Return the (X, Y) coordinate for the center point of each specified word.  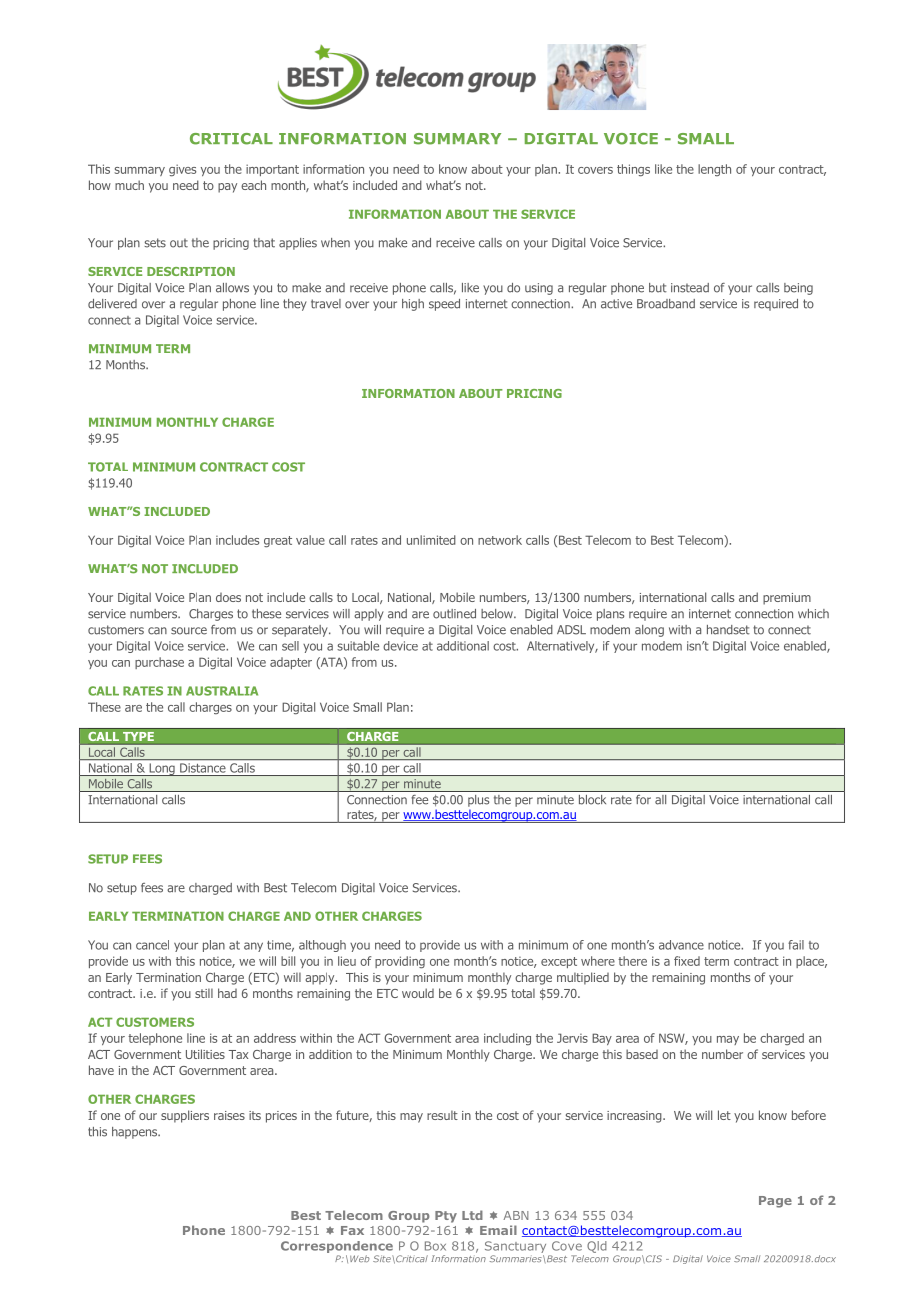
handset (728, 630)
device (400, 646)
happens (136, 1133)
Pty (446, 1217)
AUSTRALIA (222, 691)
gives (182, 170)
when (335, 243)
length (714, 170)
